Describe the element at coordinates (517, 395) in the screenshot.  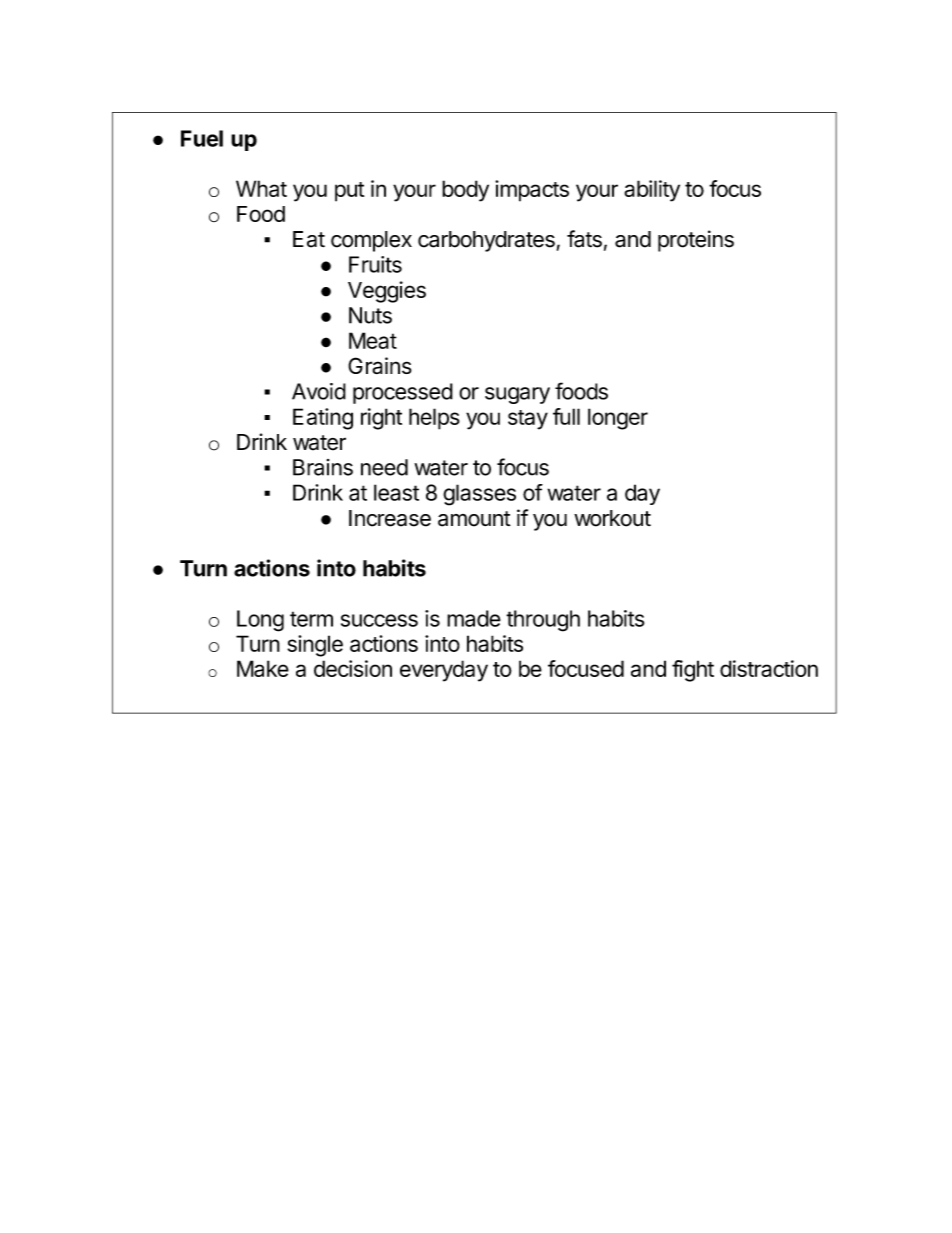
I see `sugary` at that location.
